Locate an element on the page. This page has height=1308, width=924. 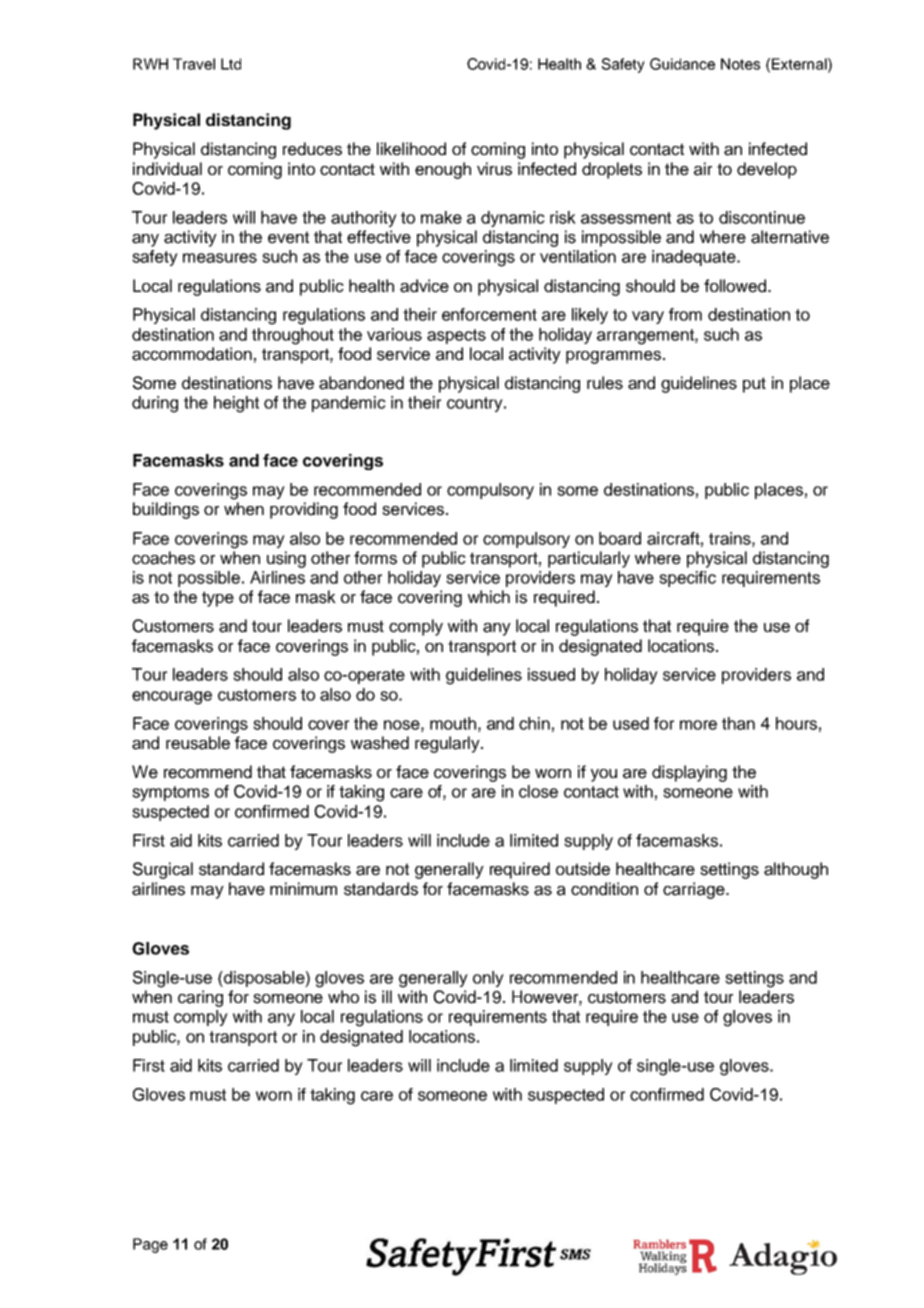
Ltd is located at coordinates (231, 64).
